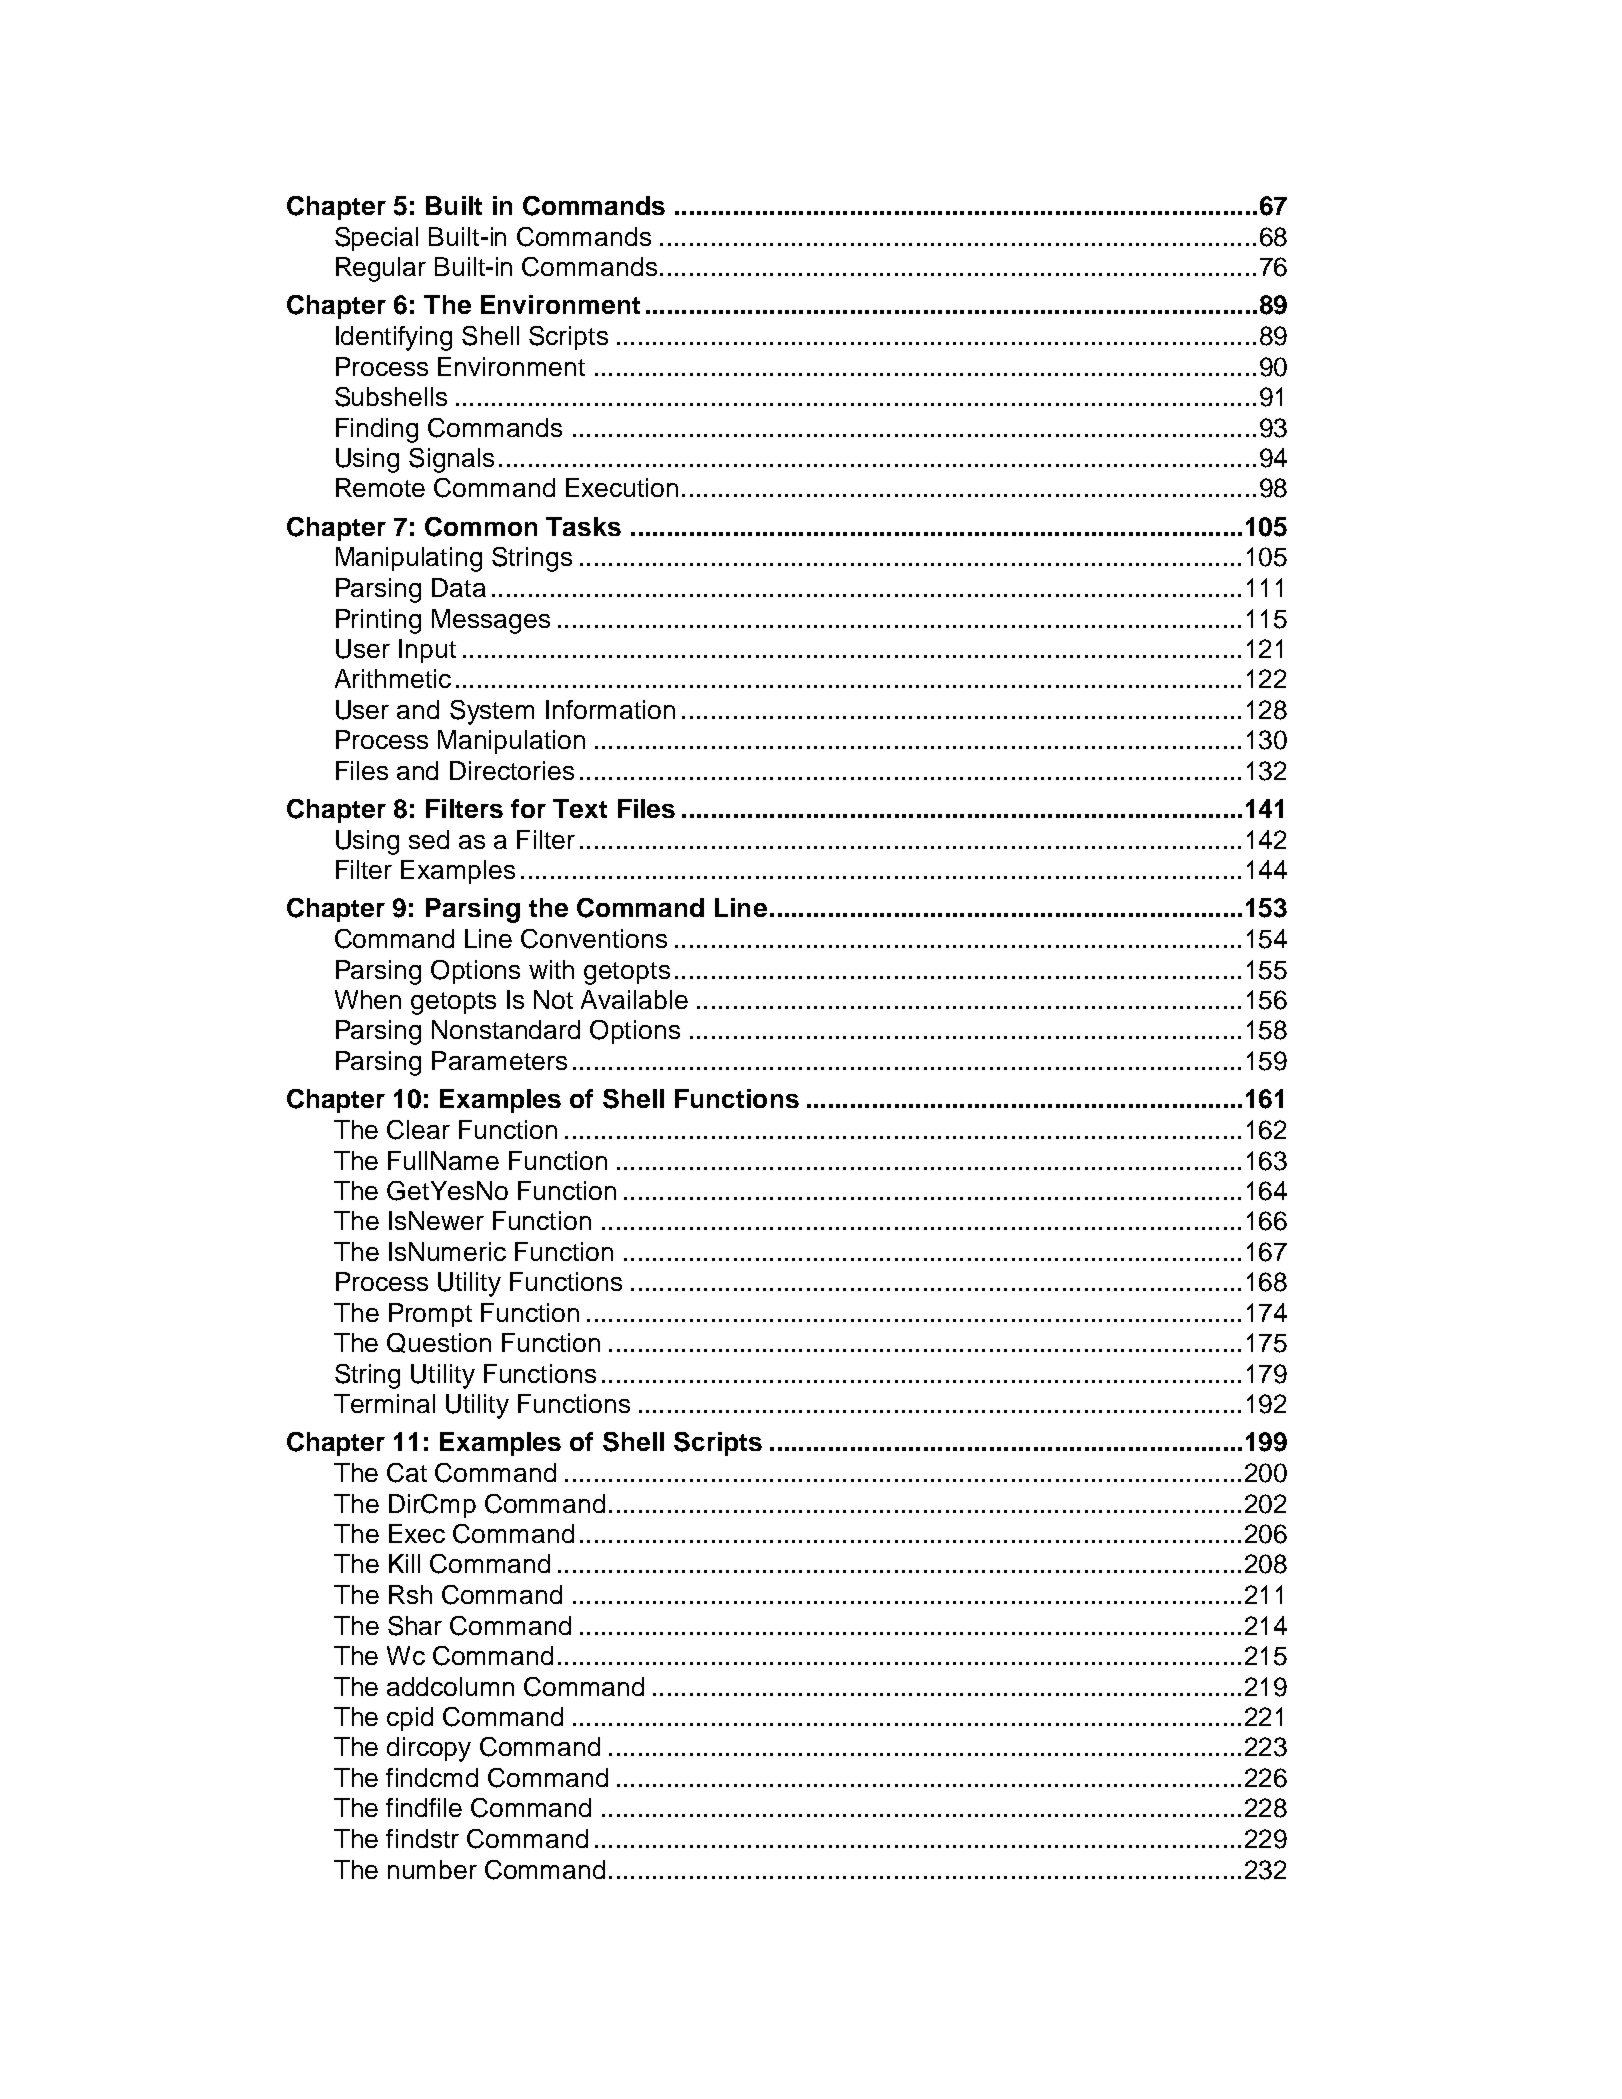  What do you see at coordinates (450, 1686) in the screenshot?
I see `addcolumn` at bounding box center [450, 1686].
